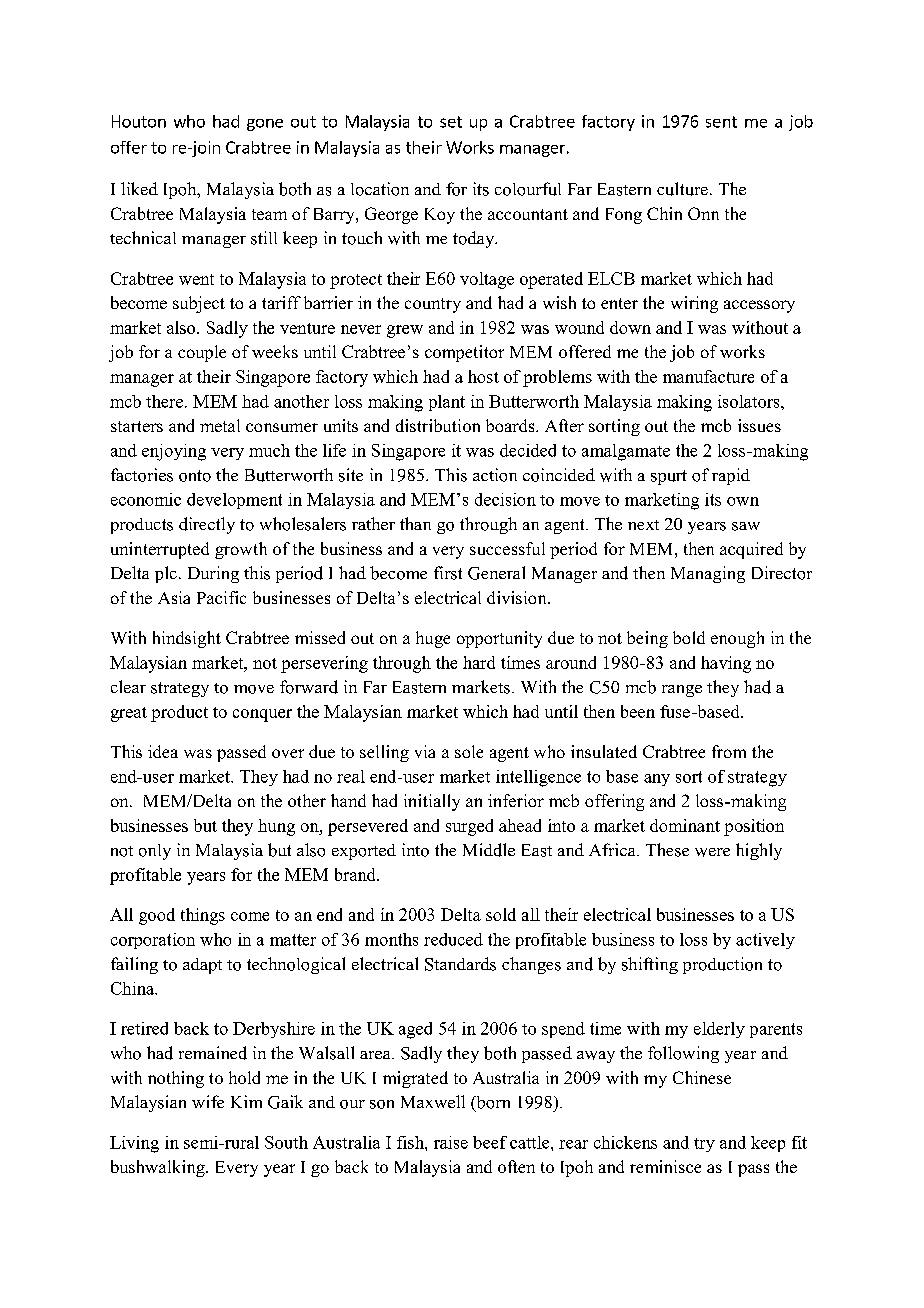 The width and height of the screenshot is (924, 1308). What do you see at coordinates (447, 403) in the screenshot?
I see `plant` at bounding box center [447, 403].
